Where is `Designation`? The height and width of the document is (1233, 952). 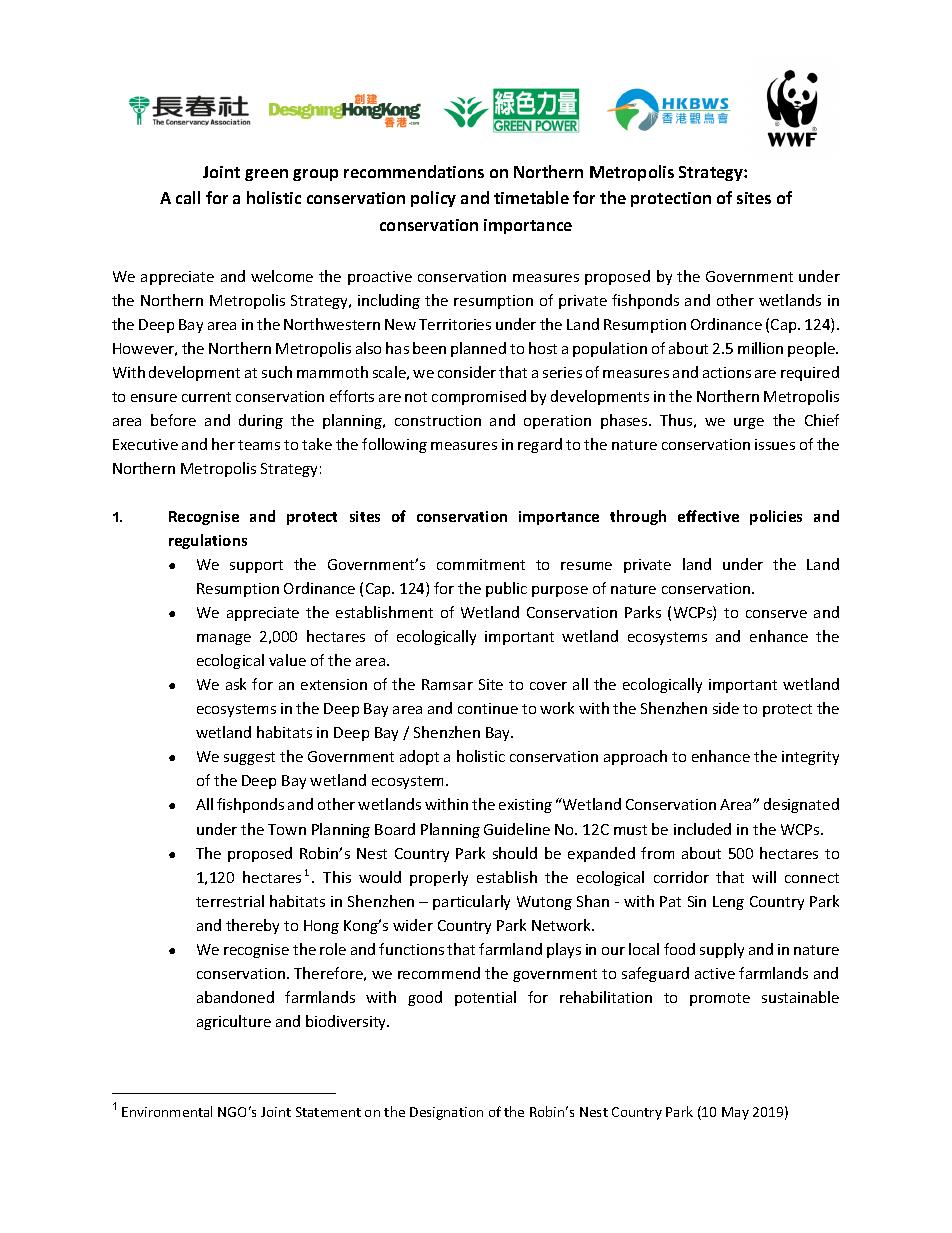 Designation is located at coordinates (446, 1113).
